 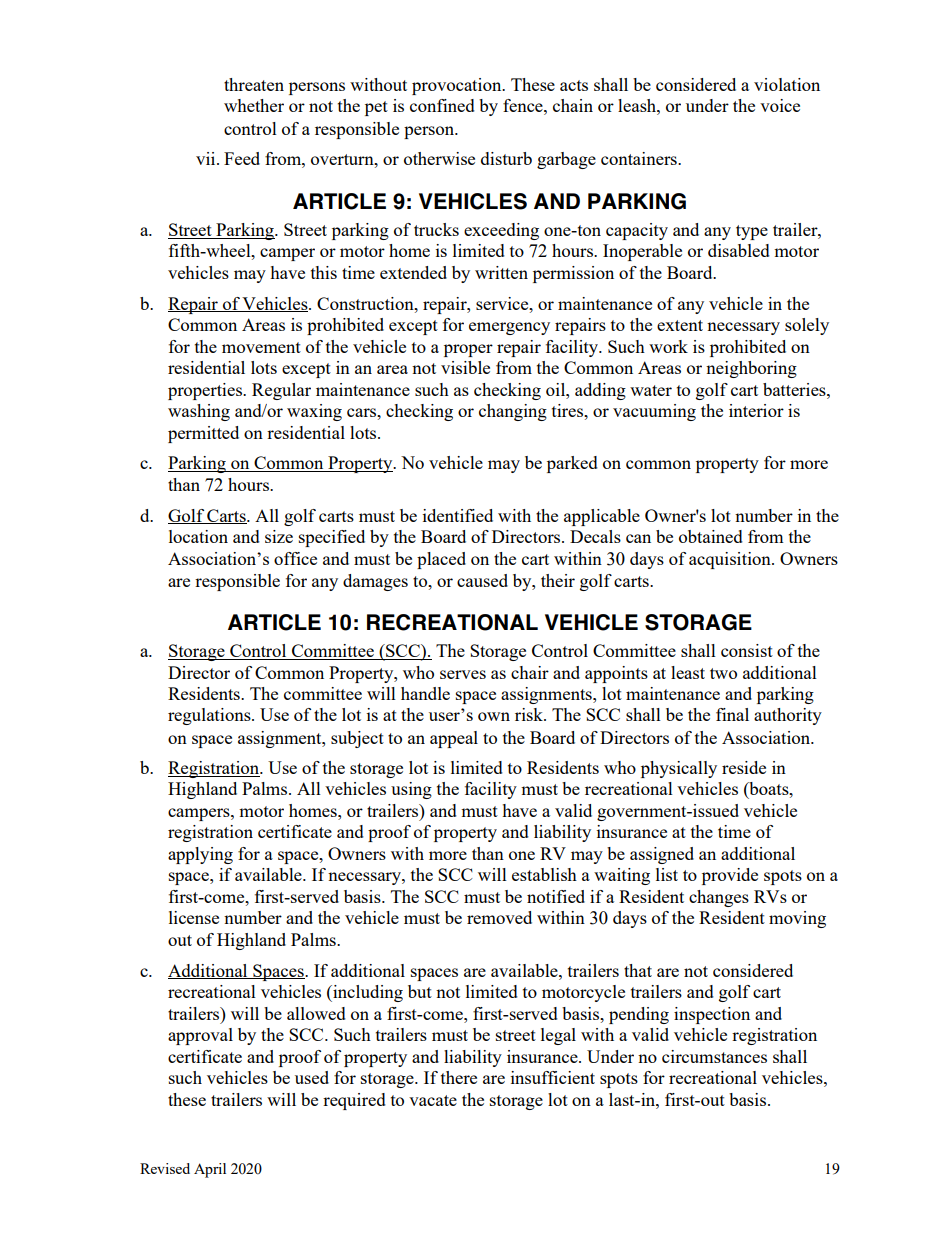 I want to click on license, so click(x=194, y=917).
